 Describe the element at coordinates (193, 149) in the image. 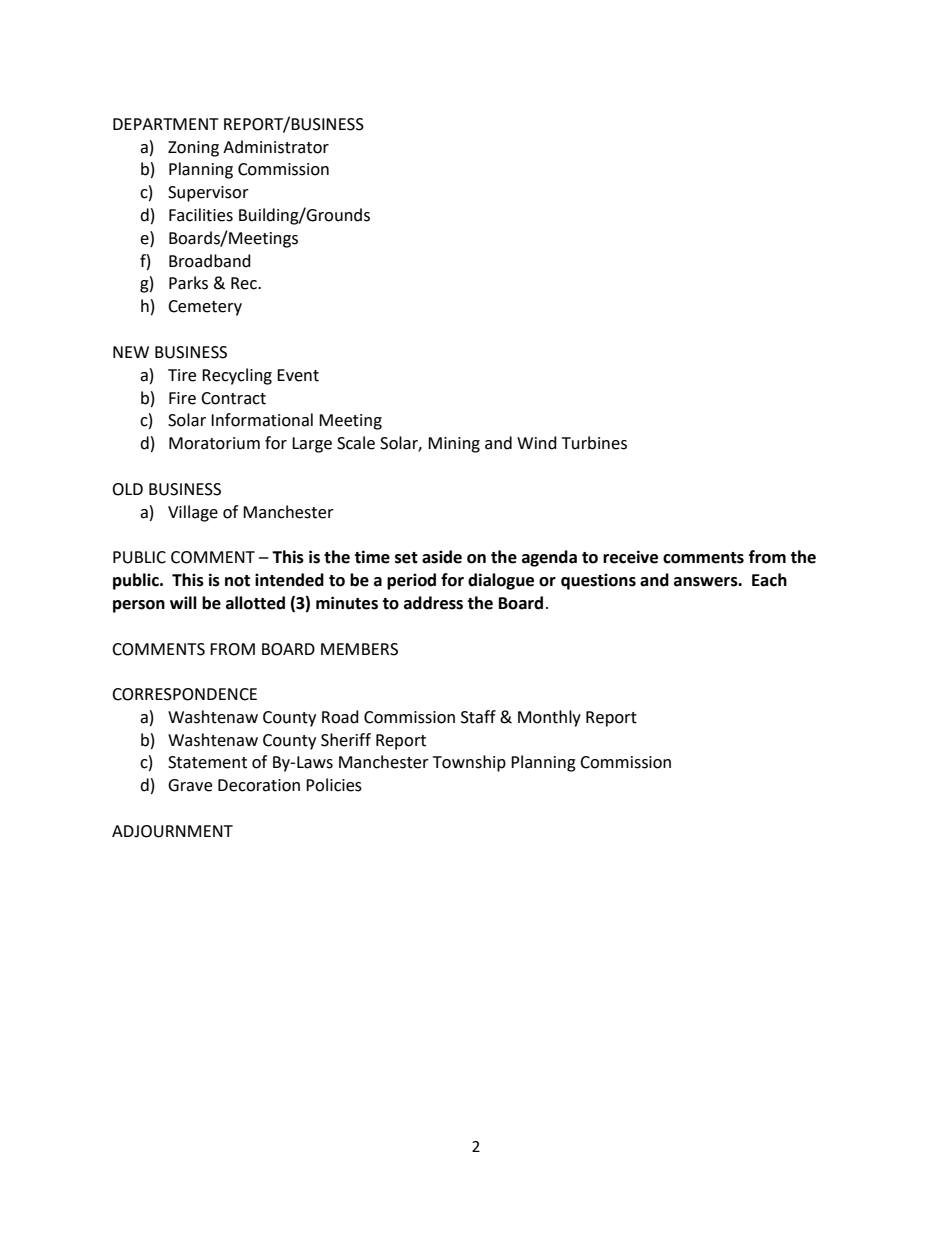

I see `Zoning` at that location.
